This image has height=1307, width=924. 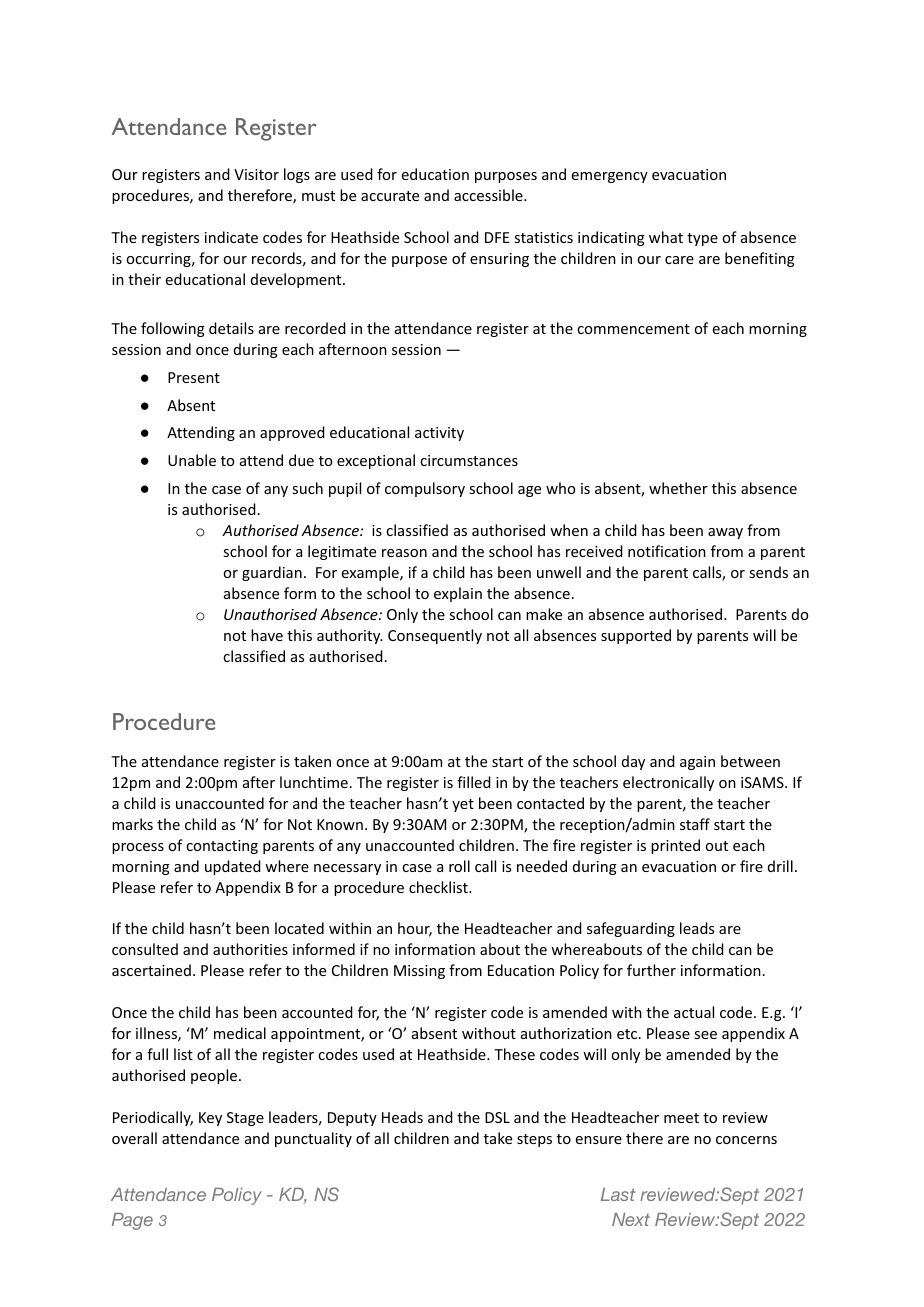 What do you see at coordinates (272, 573) in the image?
I see `guardian` at bounding box center [272, 573].
